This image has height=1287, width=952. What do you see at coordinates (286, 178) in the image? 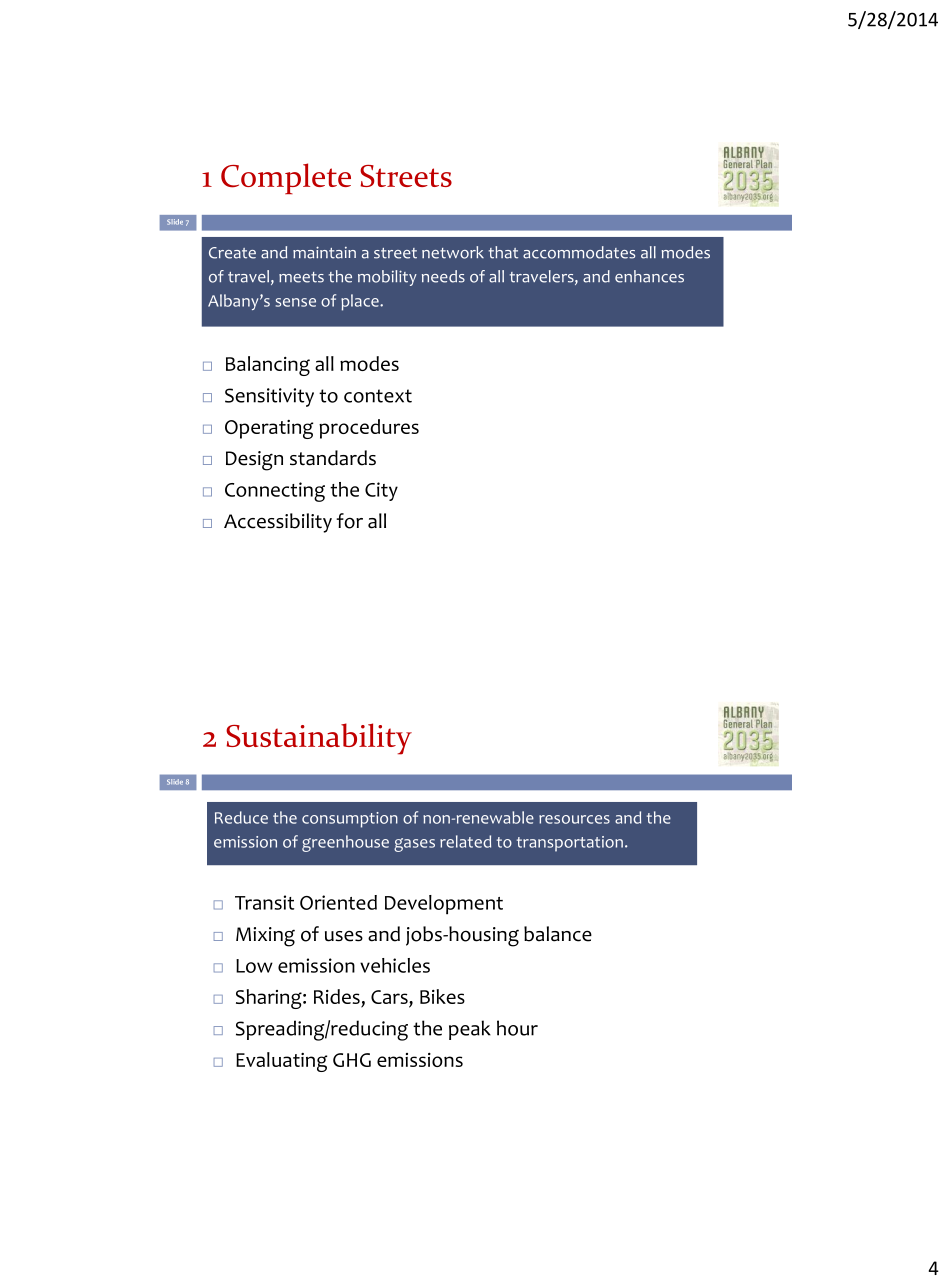
I see `Complete` at bounding box center [286, 178].
